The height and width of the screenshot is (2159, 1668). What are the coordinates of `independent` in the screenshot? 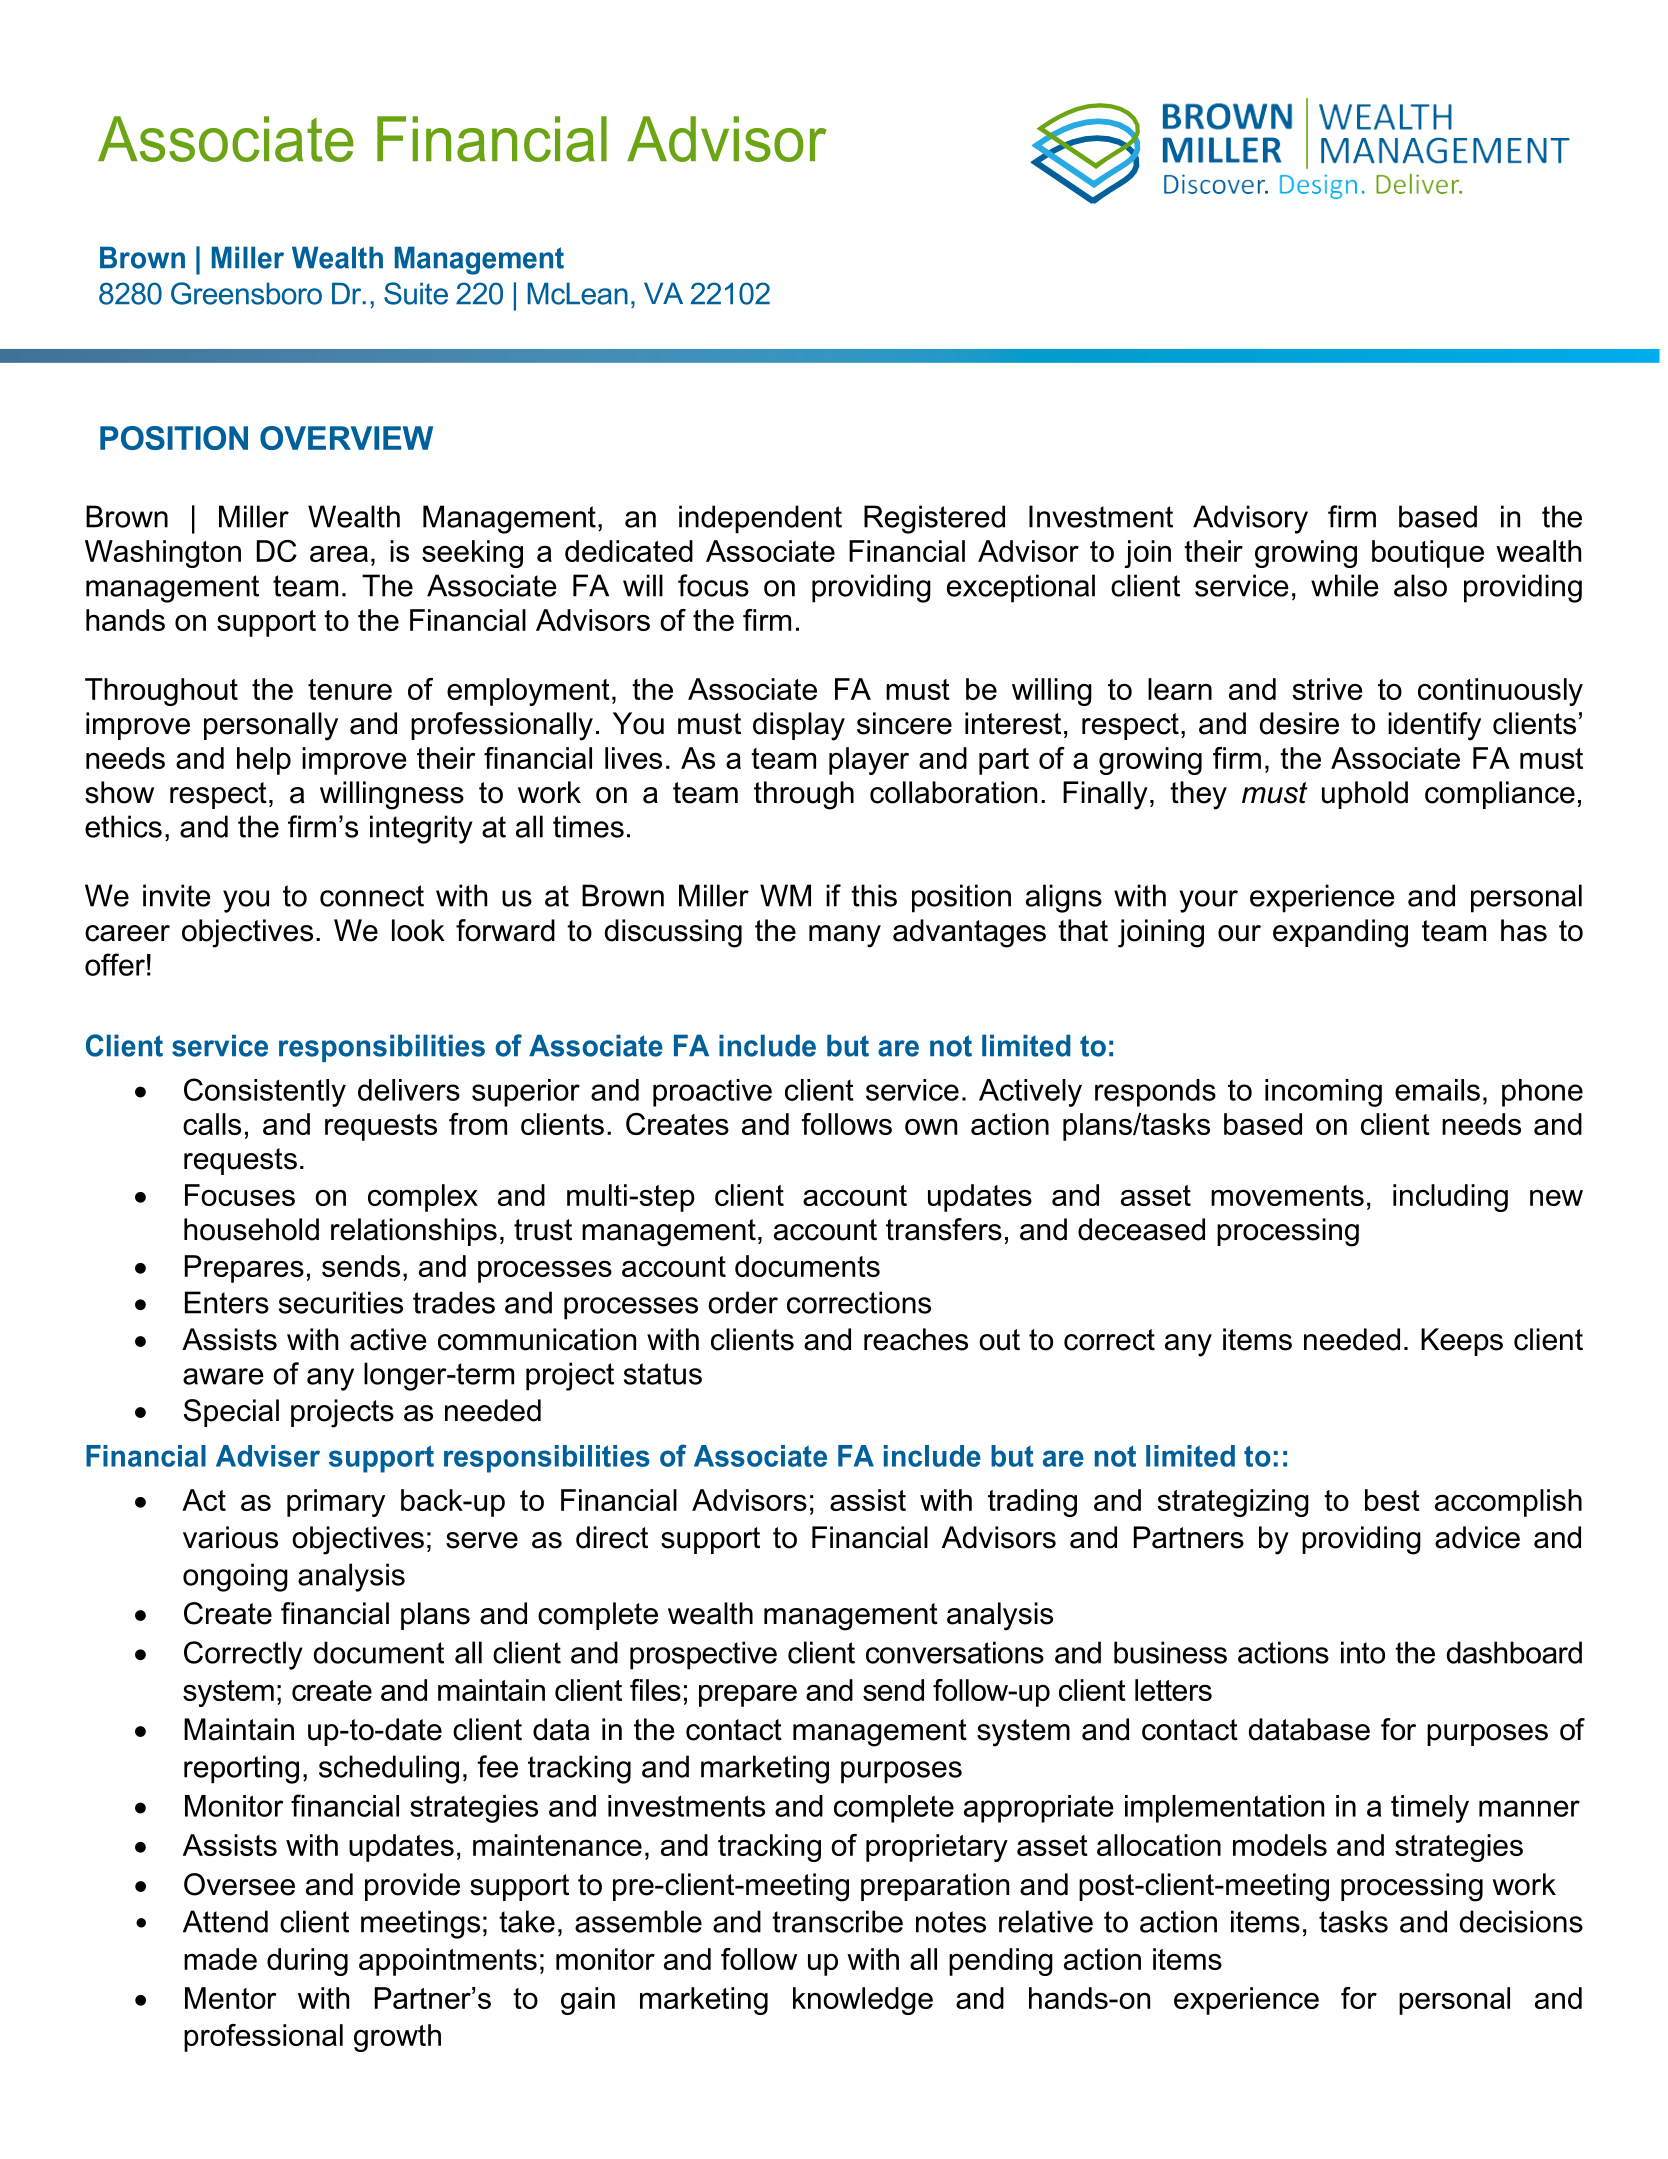 It's located at (760, 519).
